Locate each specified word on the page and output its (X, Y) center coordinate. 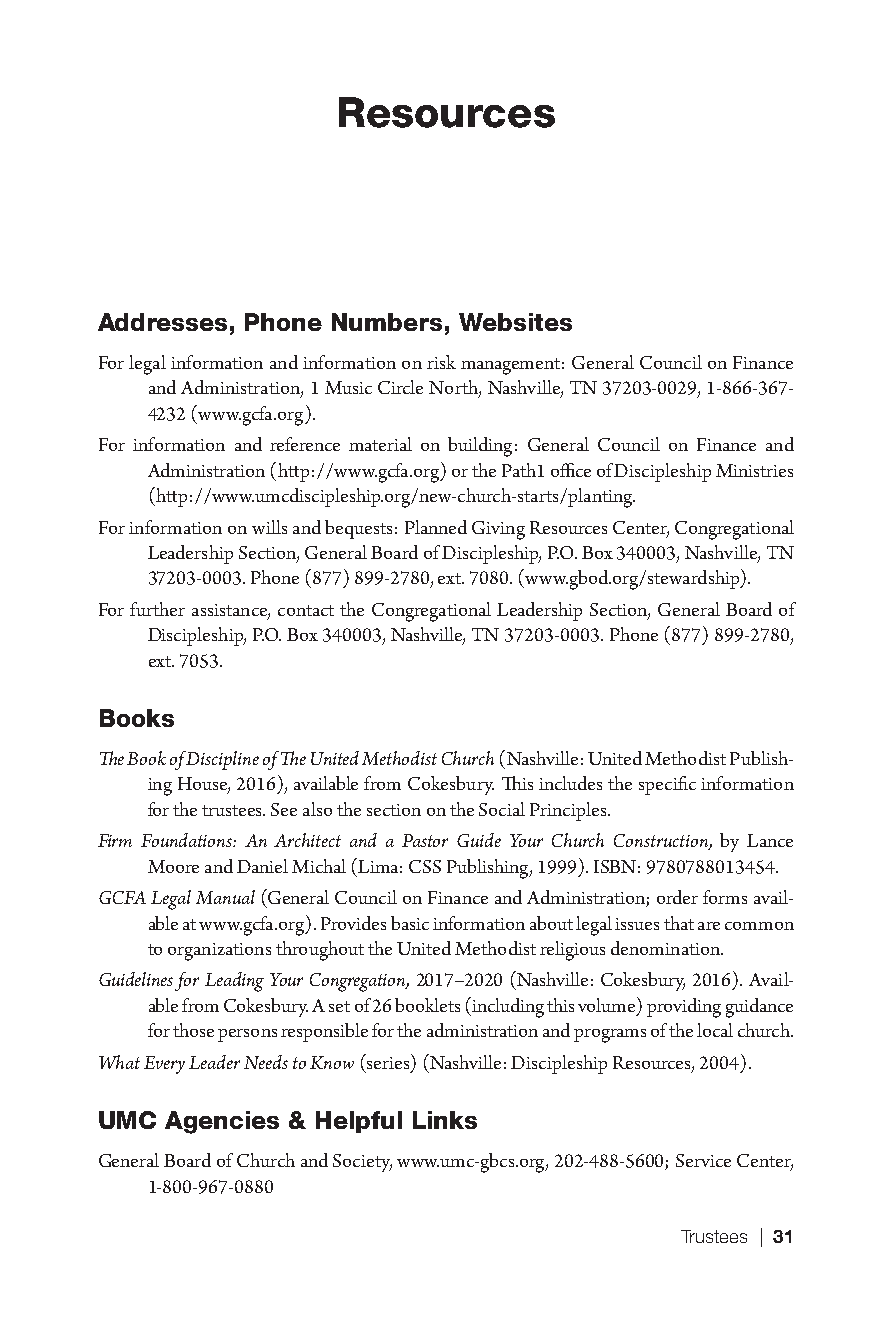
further (157, 609)
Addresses (162, 322)
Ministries (754, 470)
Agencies (222, 1122)
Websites (515, 322)
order (677, 897)
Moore (173, 866)
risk (441, 362)
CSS (425, 866)
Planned (436, 527)
